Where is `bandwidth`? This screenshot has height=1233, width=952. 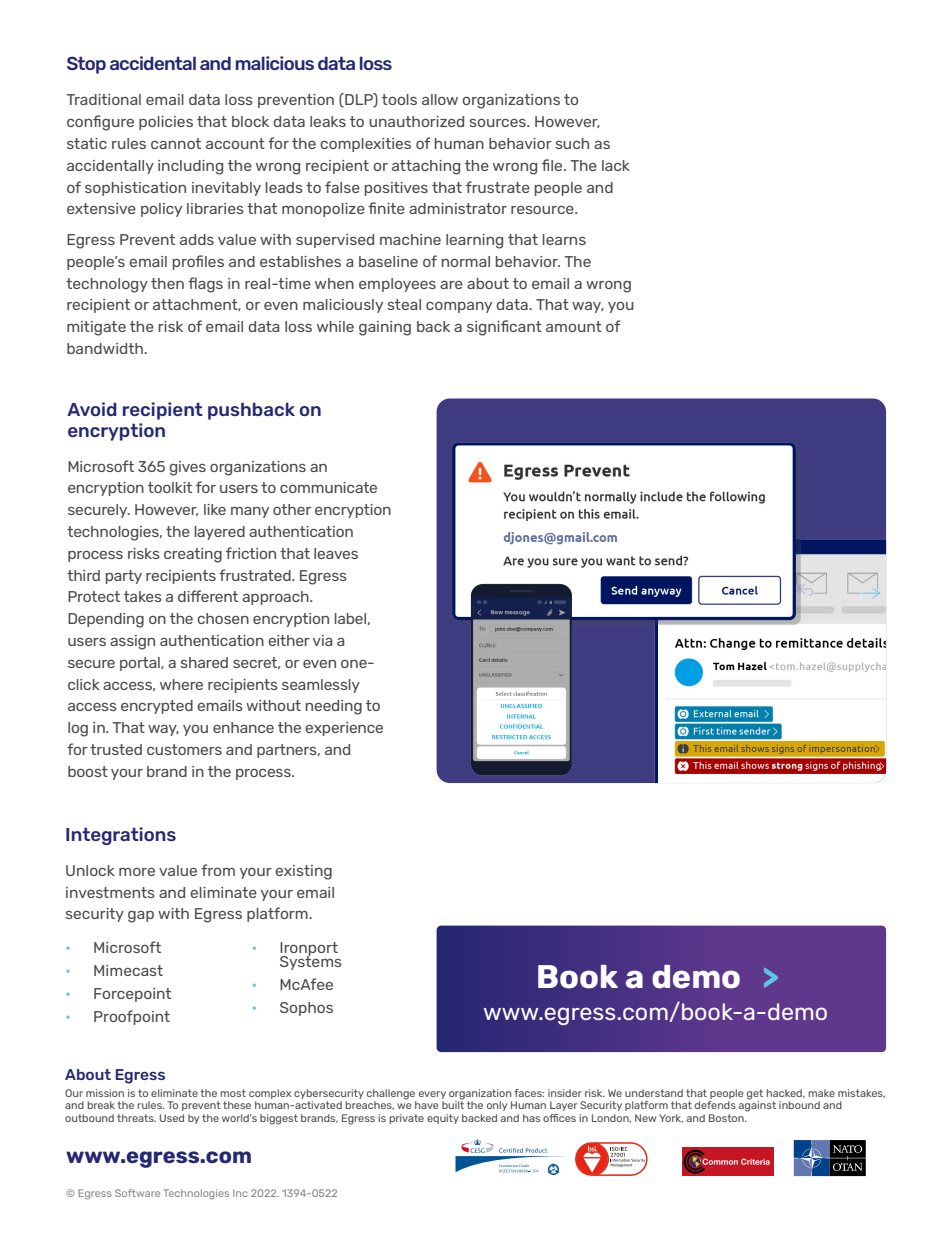 bandwidth is located at coordinates (106, 348).
